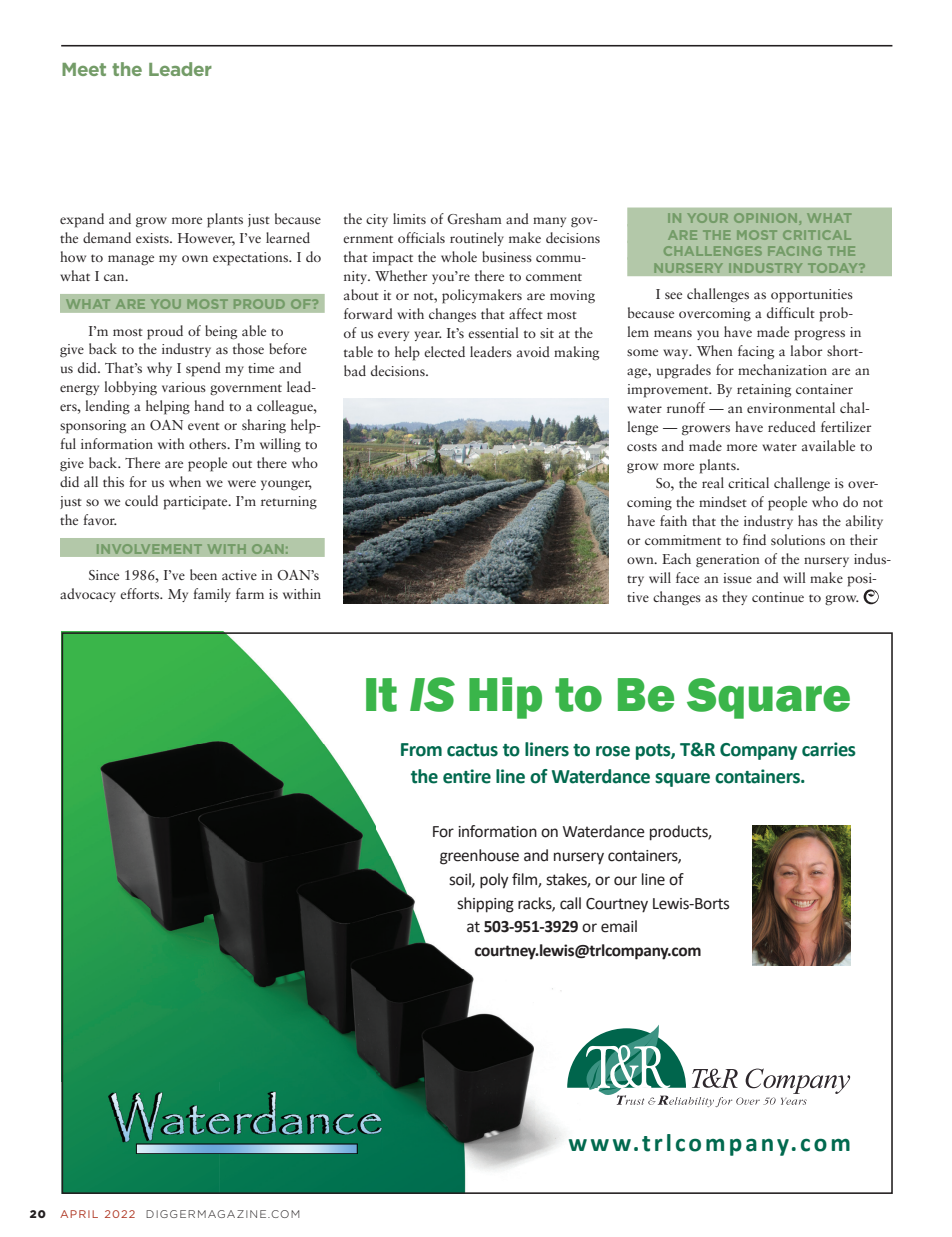  Describe the element at coordinates (444, 351) in the screenshot. I see `elected` at that location.
